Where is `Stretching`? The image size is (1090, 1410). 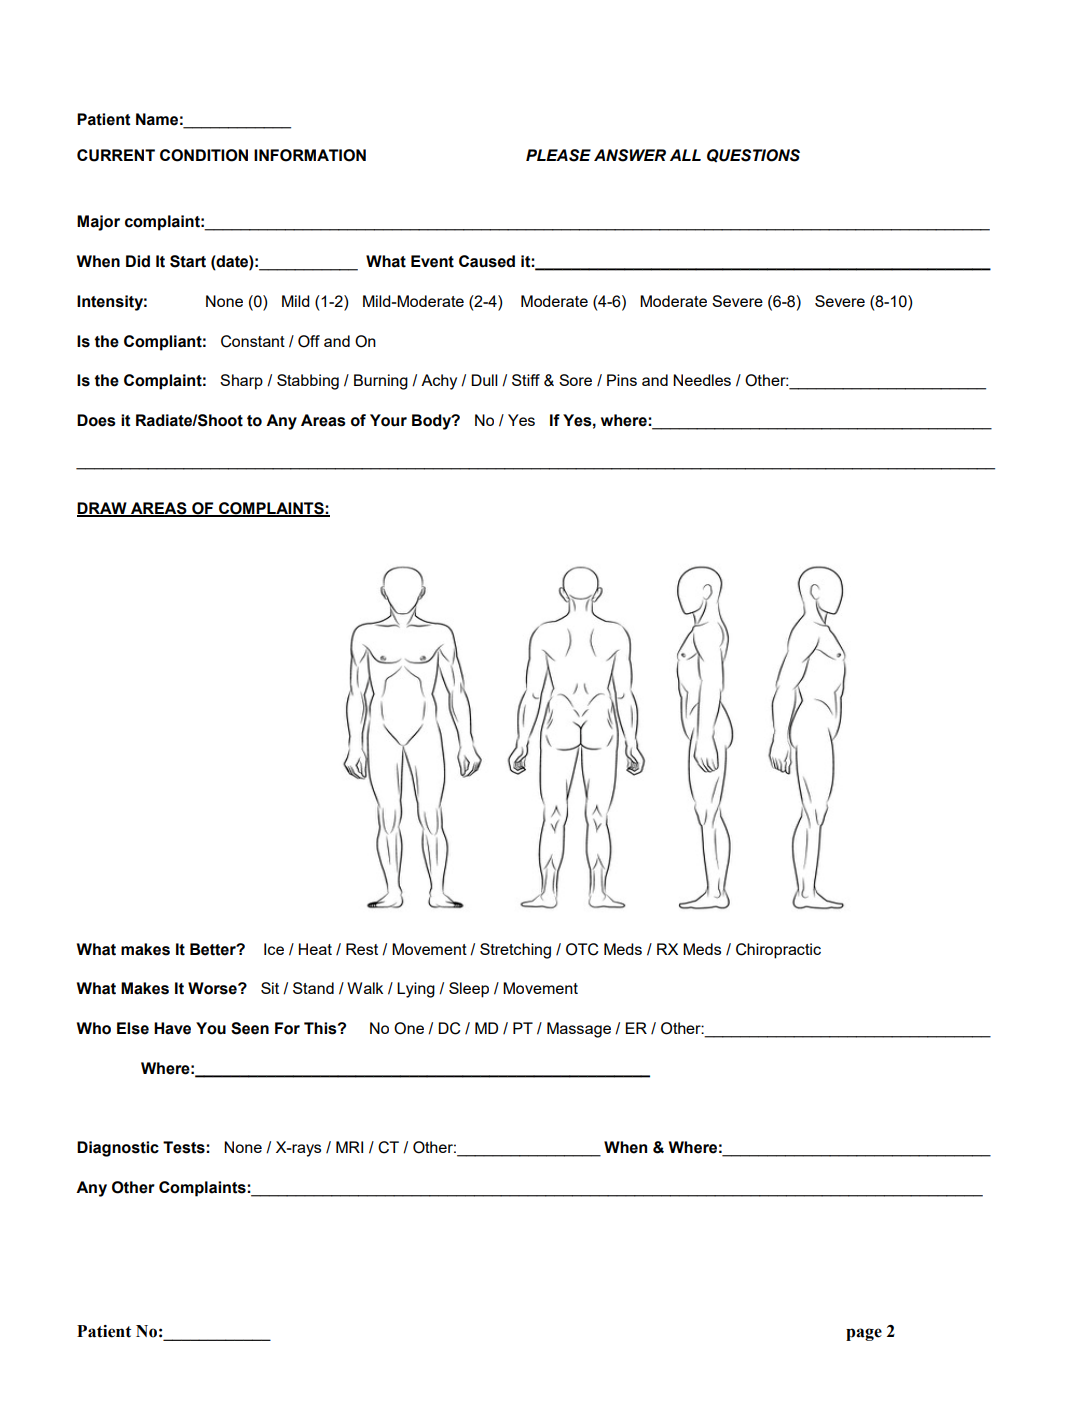
Stretching is located at coordinates (515, 951).
